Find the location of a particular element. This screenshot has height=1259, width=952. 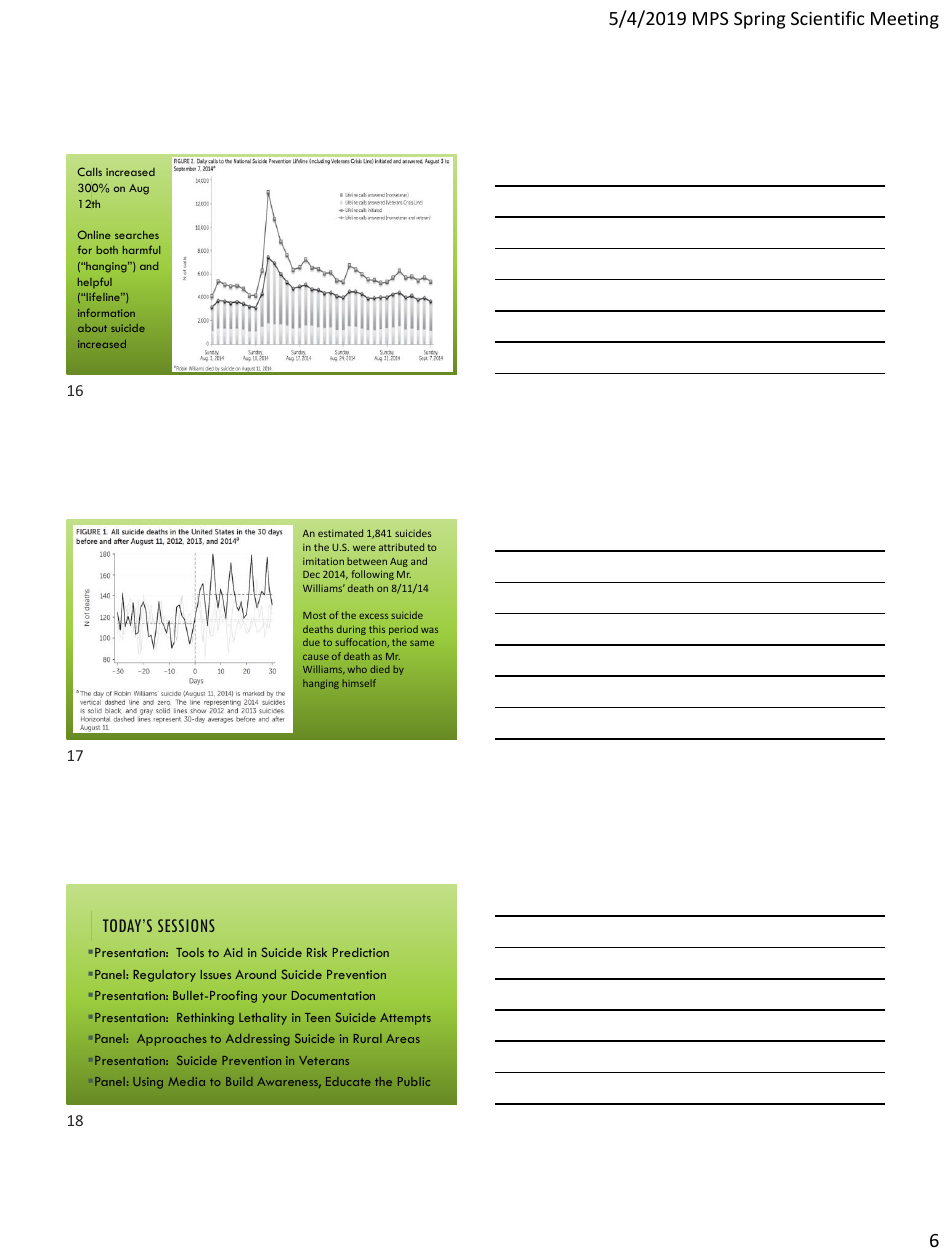

MPS is located at coordinates (710, 18).
